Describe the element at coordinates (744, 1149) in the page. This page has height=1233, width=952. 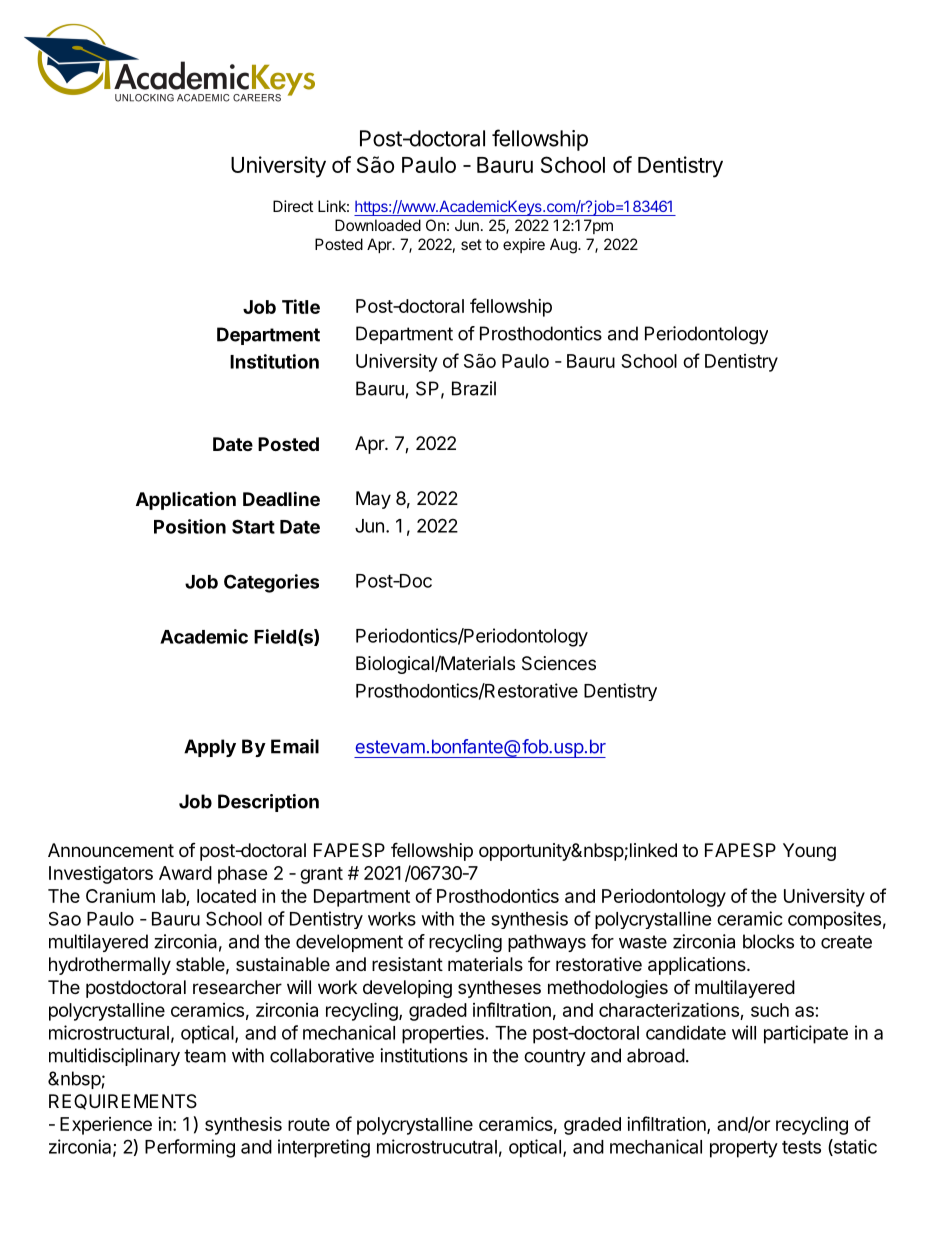
I see `property` at that location.
